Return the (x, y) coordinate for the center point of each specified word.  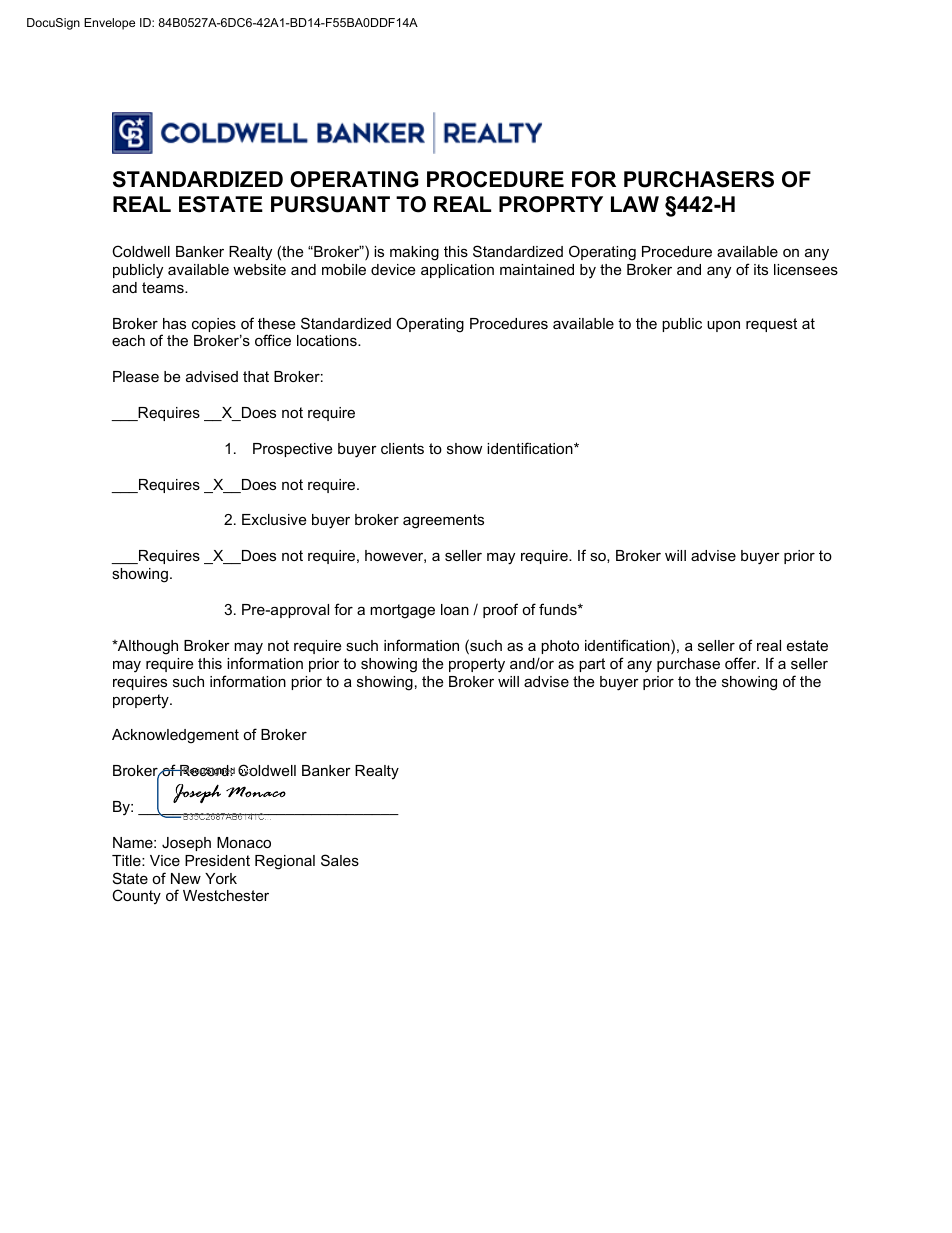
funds (559, 609)
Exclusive (274, 519)
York (221, 878)
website (259, 269)
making (414, 253)
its (761, 269)
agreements (443, 521)
